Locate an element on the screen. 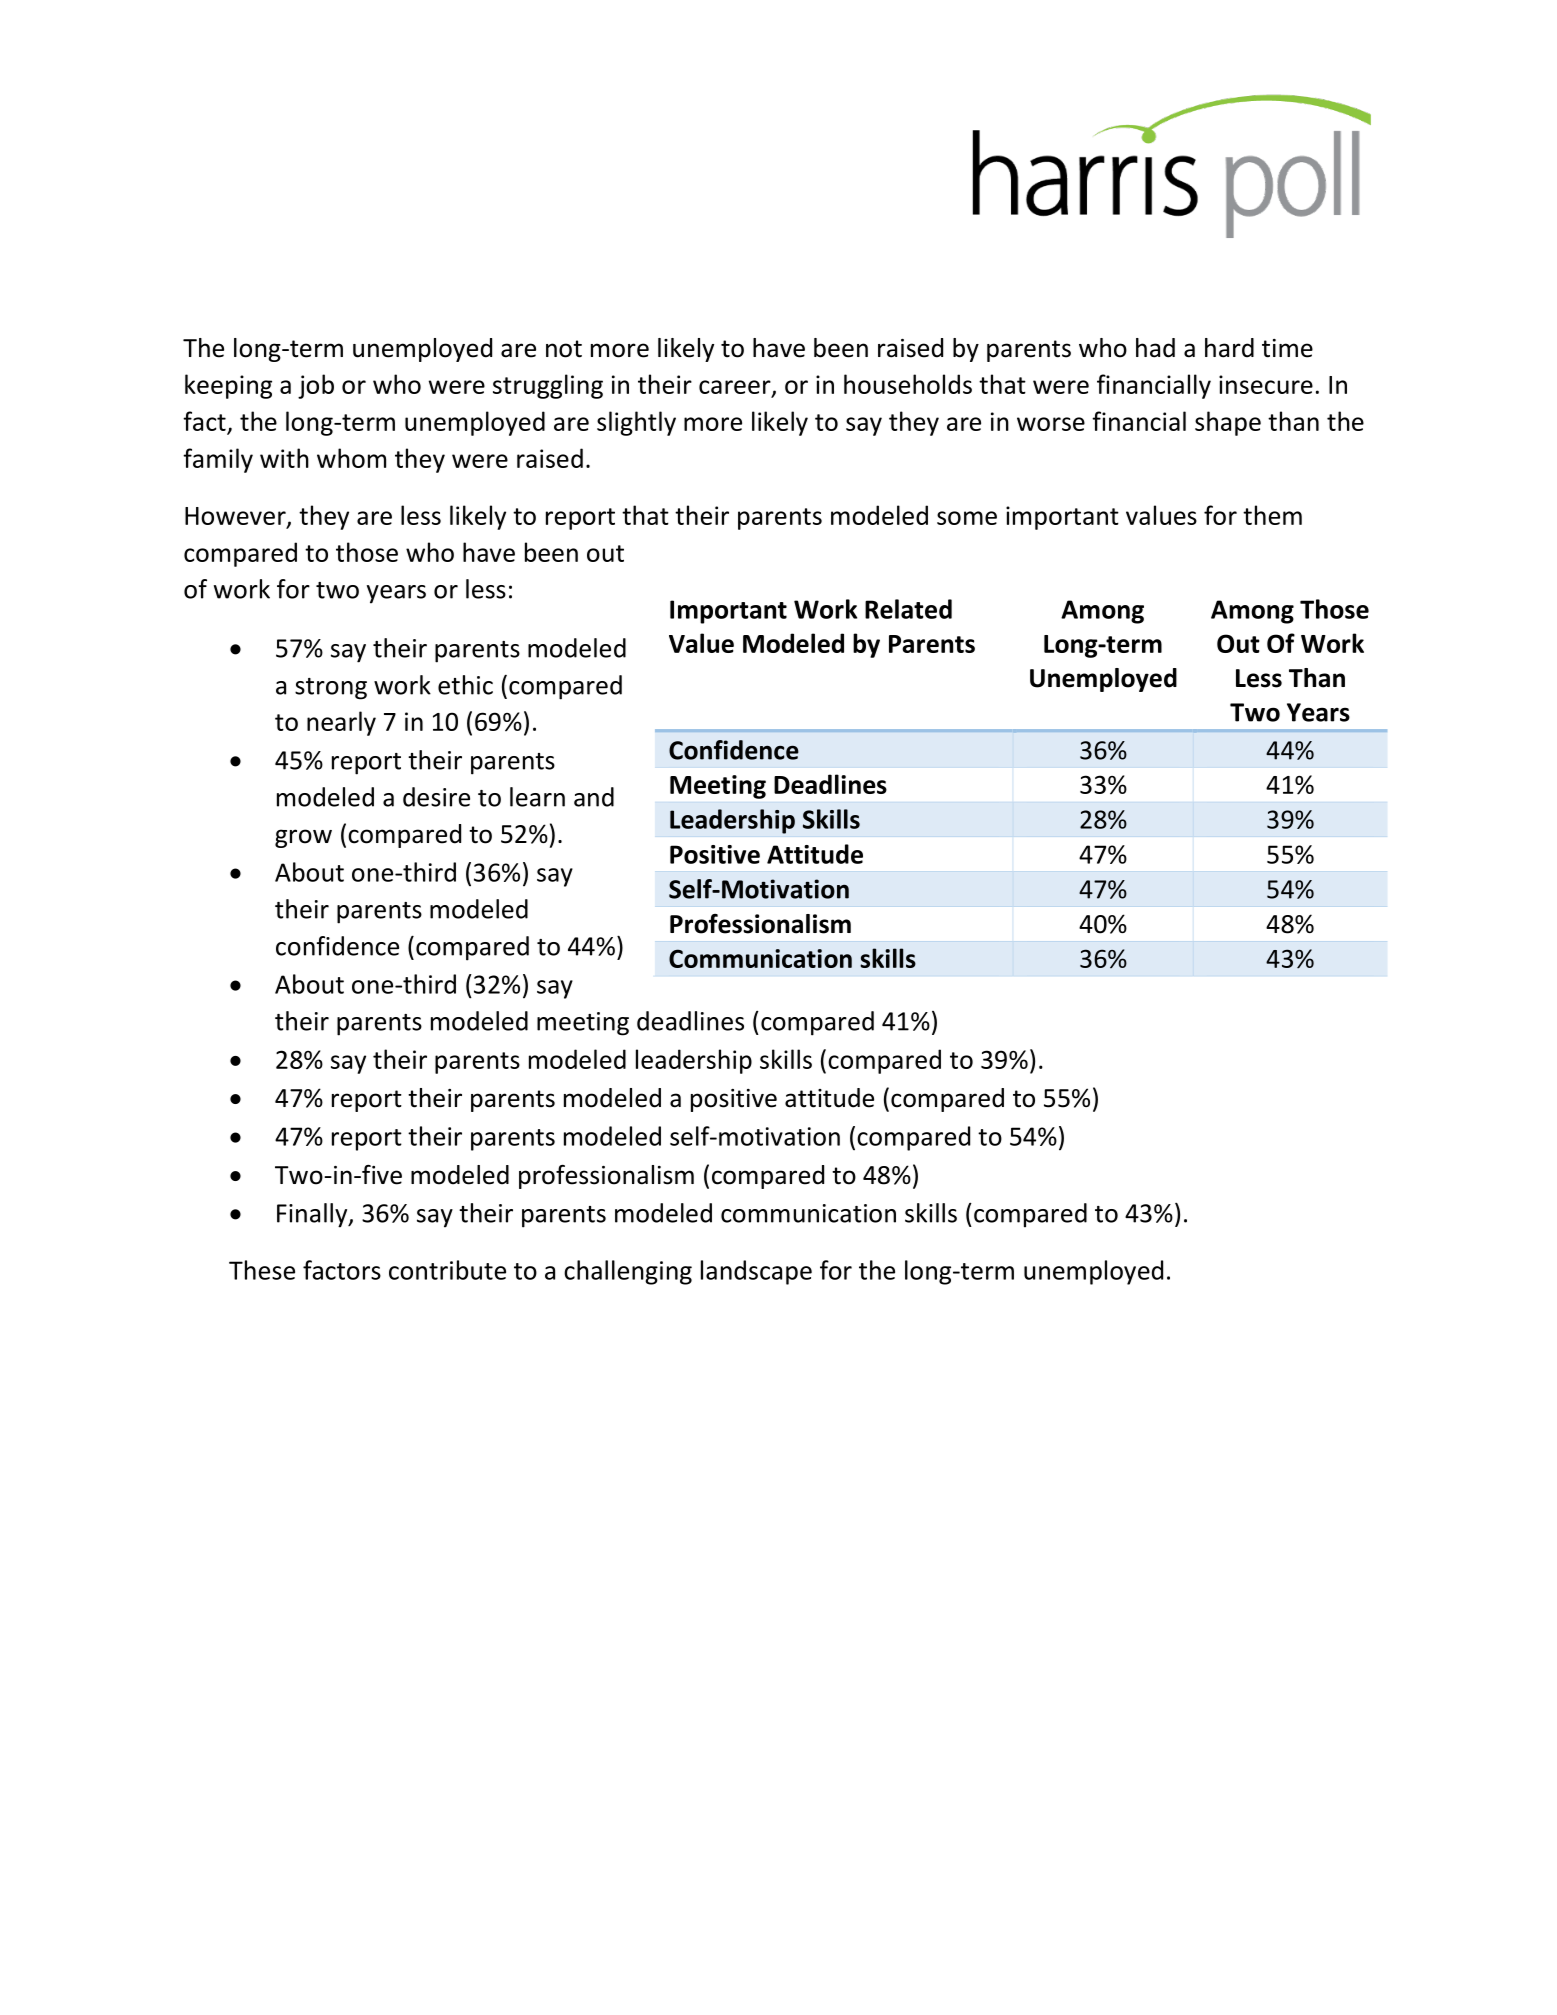 The height and width of the screenshot is (2015, 1557). learn is located at coordinates (537, 797).
